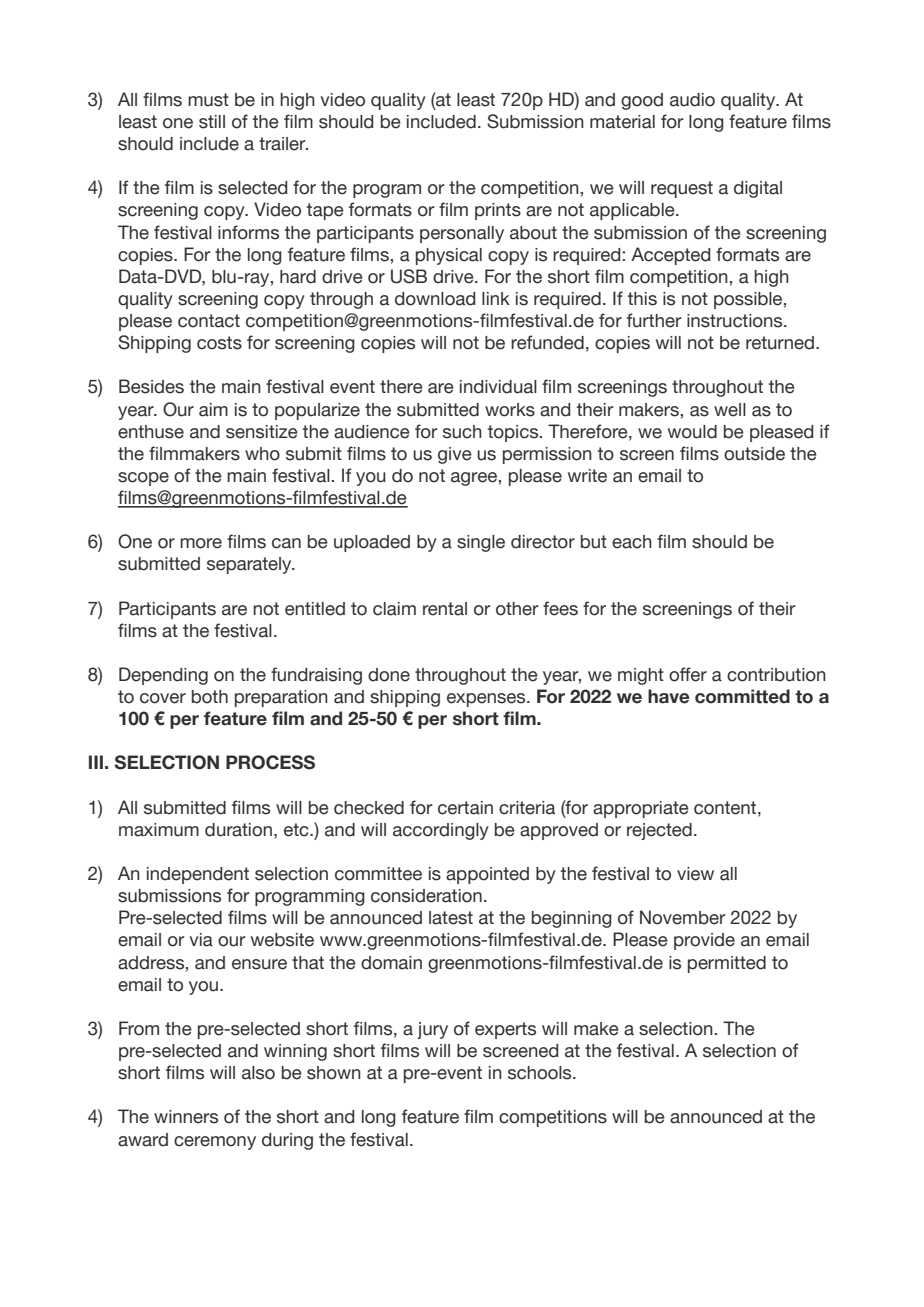  Describe the element at coordinates (445, 609) in the screenshot. I see `rental` at that location.
